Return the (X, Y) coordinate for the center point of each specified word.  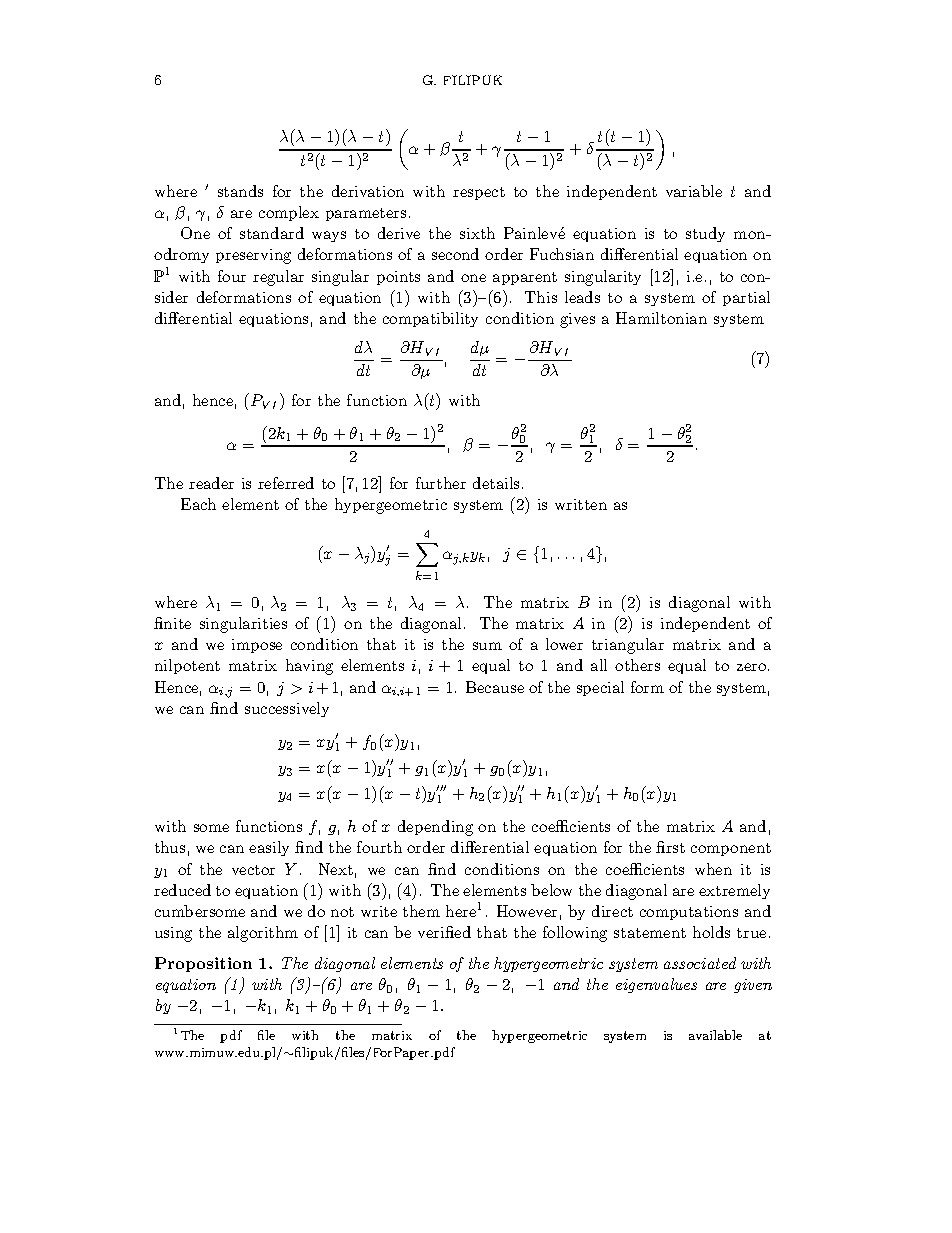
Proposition (203, 964)
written (581, 504)
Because (495, 687)
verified (444, 932)
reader (211, 483)
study (705, 234)
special (600, 688)
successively (287, 709)
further (441, 483)
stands (240, 191)
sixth (477, 233)
